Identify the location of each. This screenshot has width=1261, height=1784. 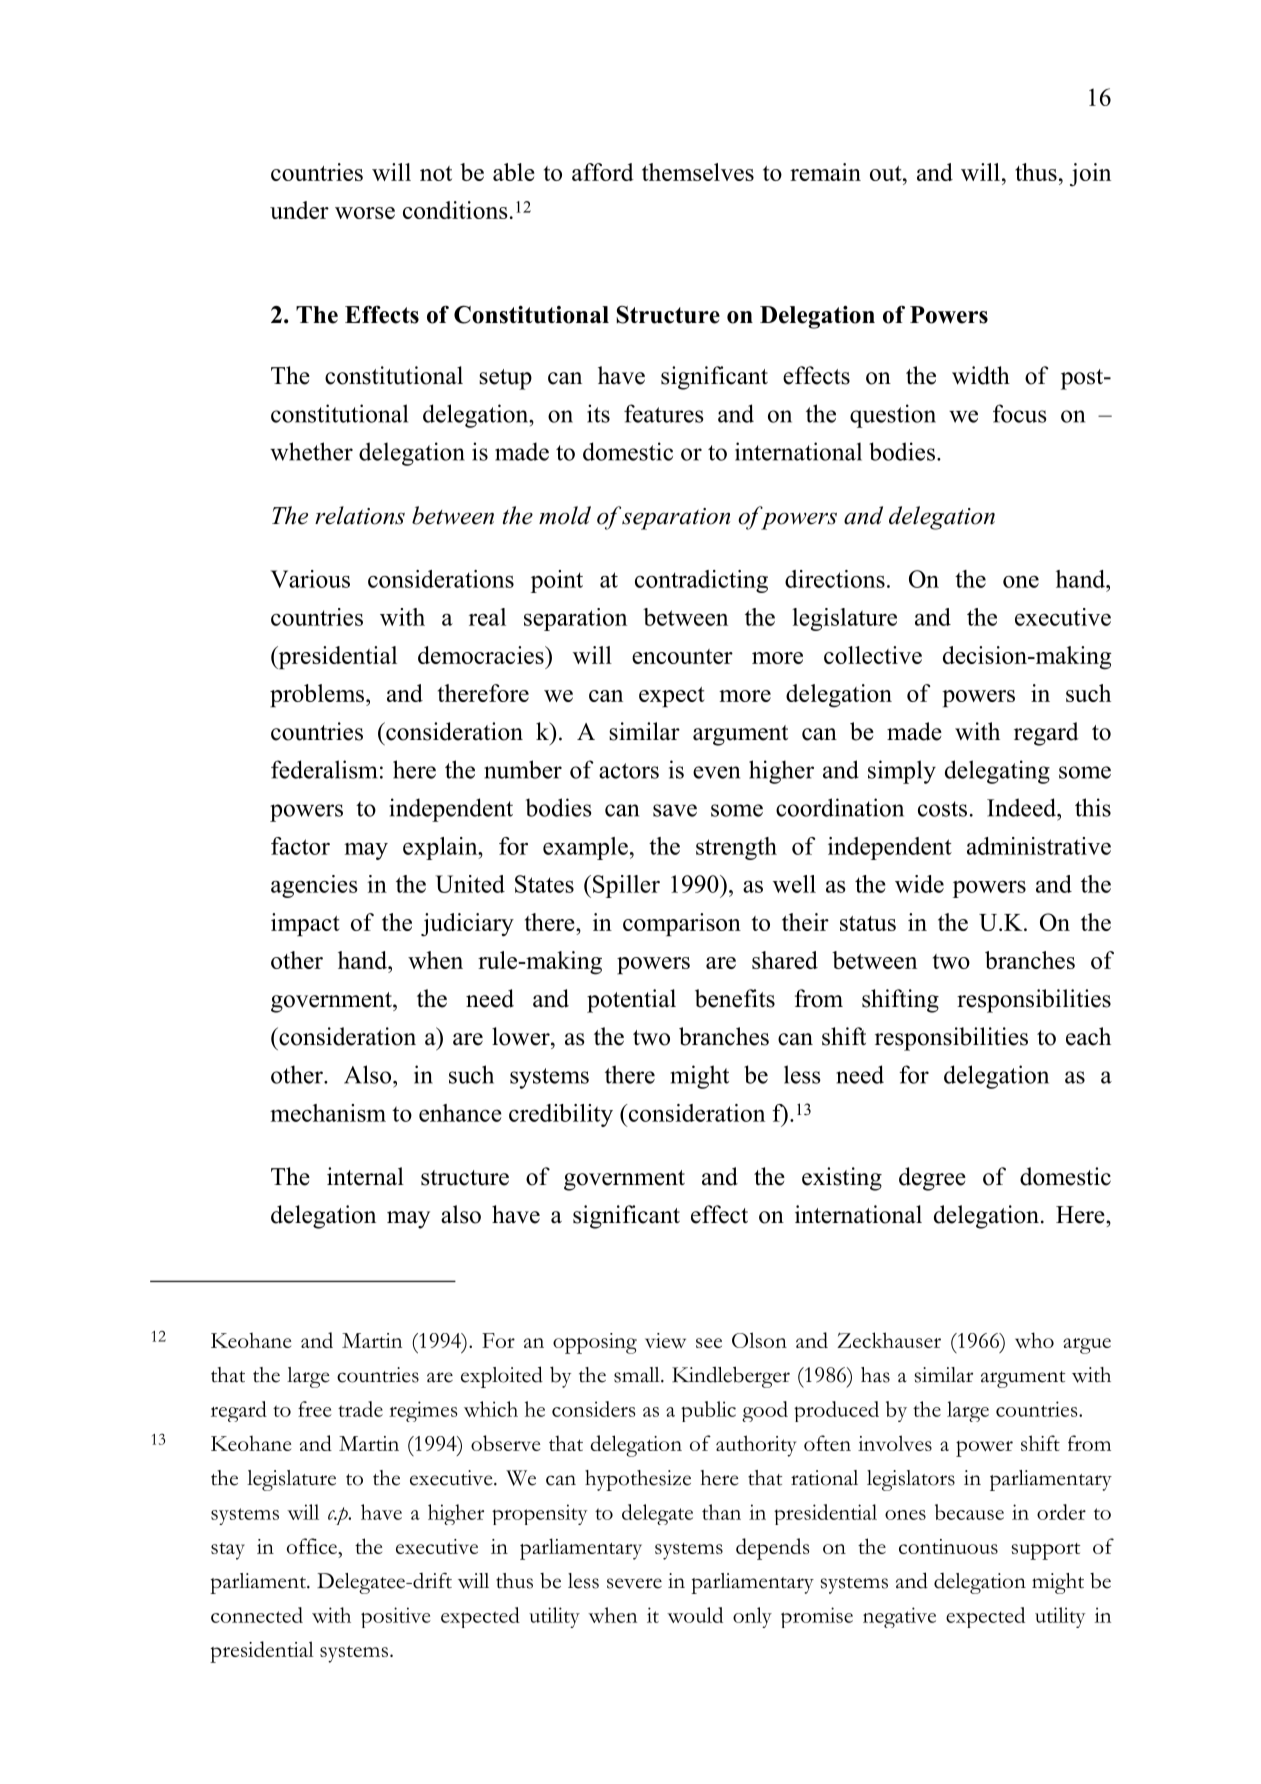
(1088, 1036).
